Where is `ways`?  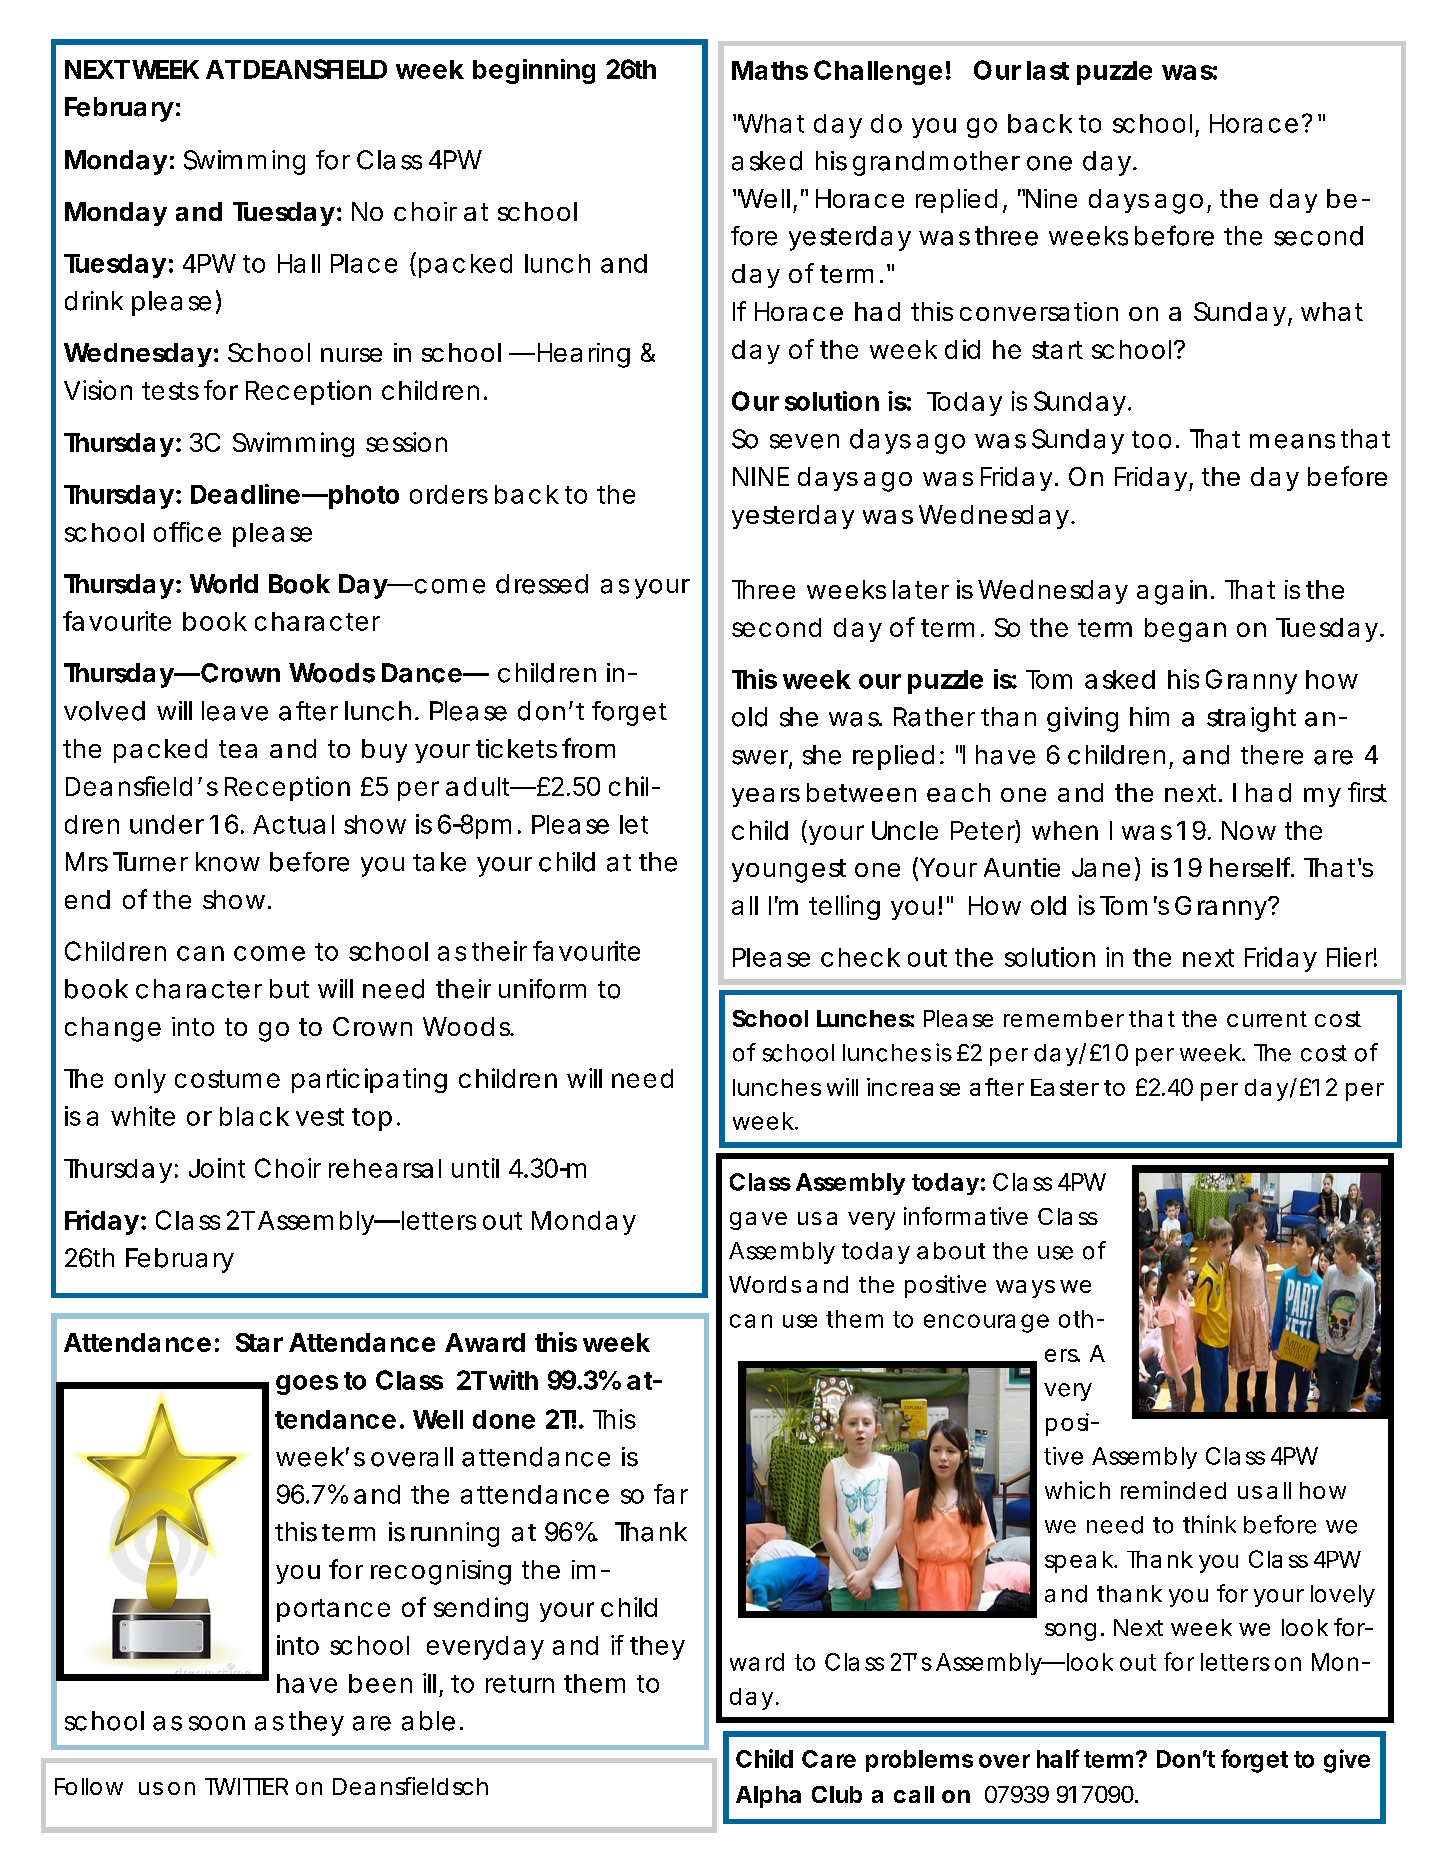
ways is located at coordinates (1025, 1289).
